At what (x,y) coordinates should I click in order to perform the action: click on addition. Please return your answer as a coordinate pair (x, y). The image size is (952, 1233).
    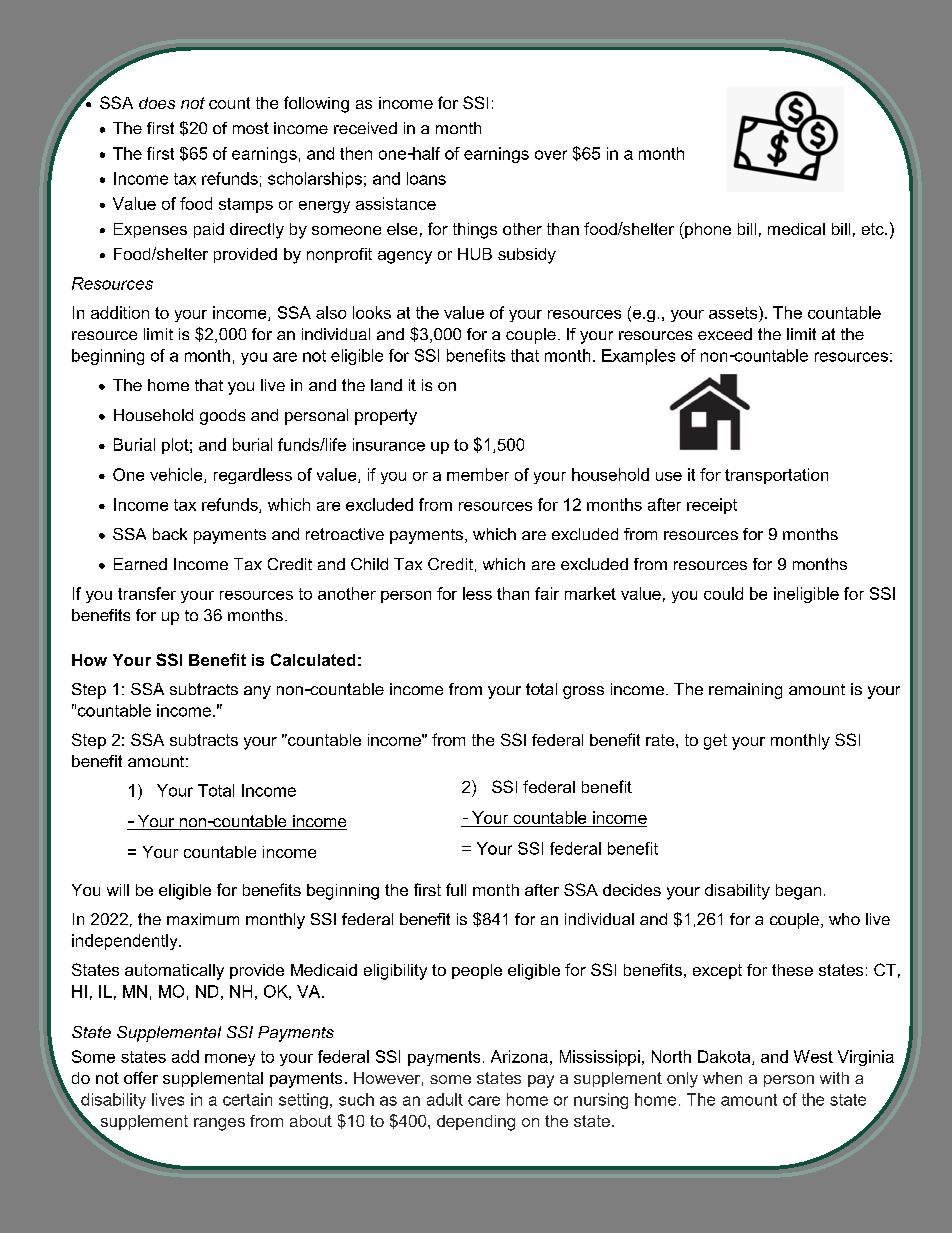
    Looking at the image, I should click on (120, 312).
